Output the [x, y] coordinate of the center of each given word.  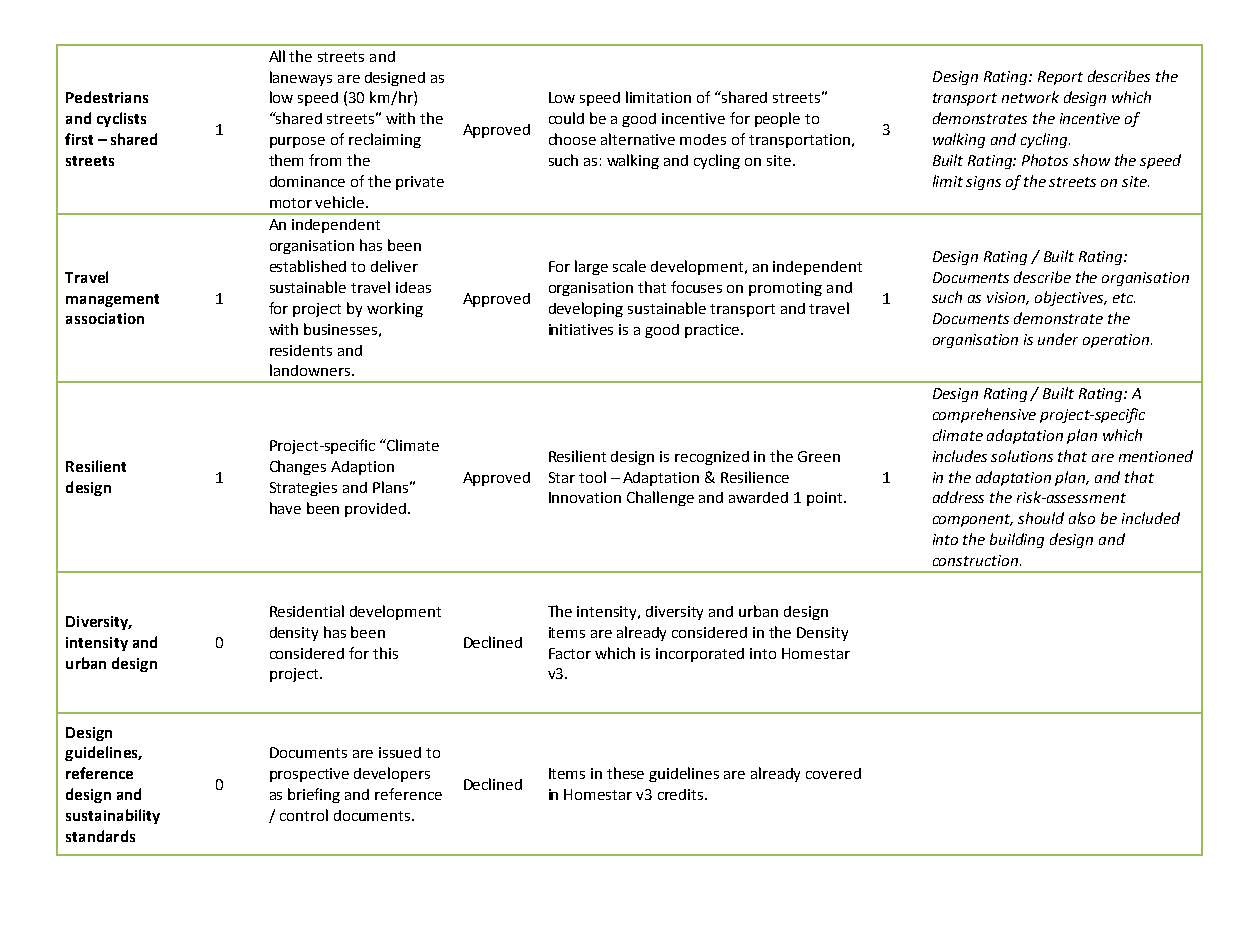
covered [833, 773]
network [1030, 97]
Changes [298, 467]
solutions [1022, 456]
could [566, 118]
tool [592, 477]
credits [682, 794]
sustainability [113, 816]
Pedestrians [107, 97]
